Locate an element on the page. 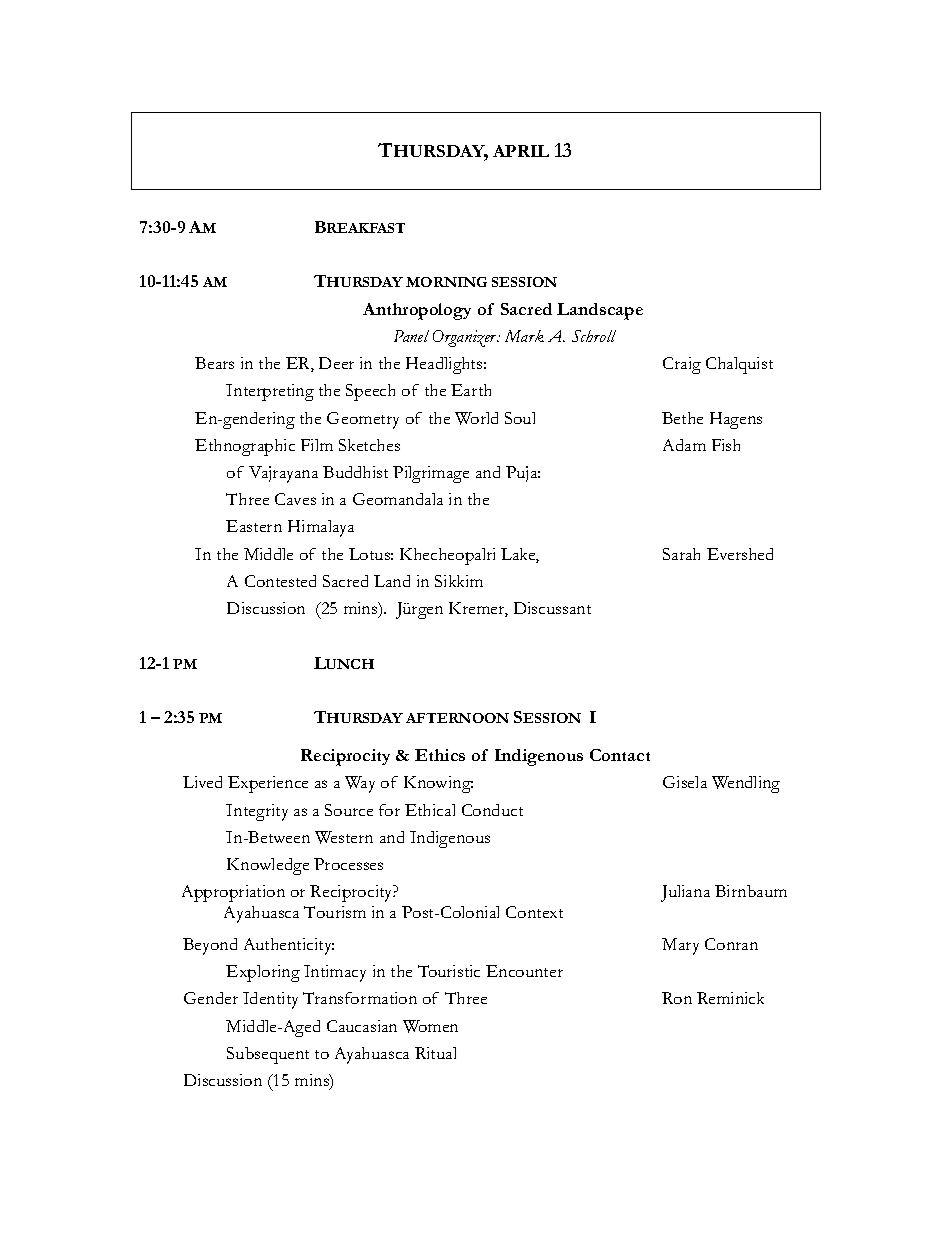  Anthropology is located at coordinates (417, 311).
